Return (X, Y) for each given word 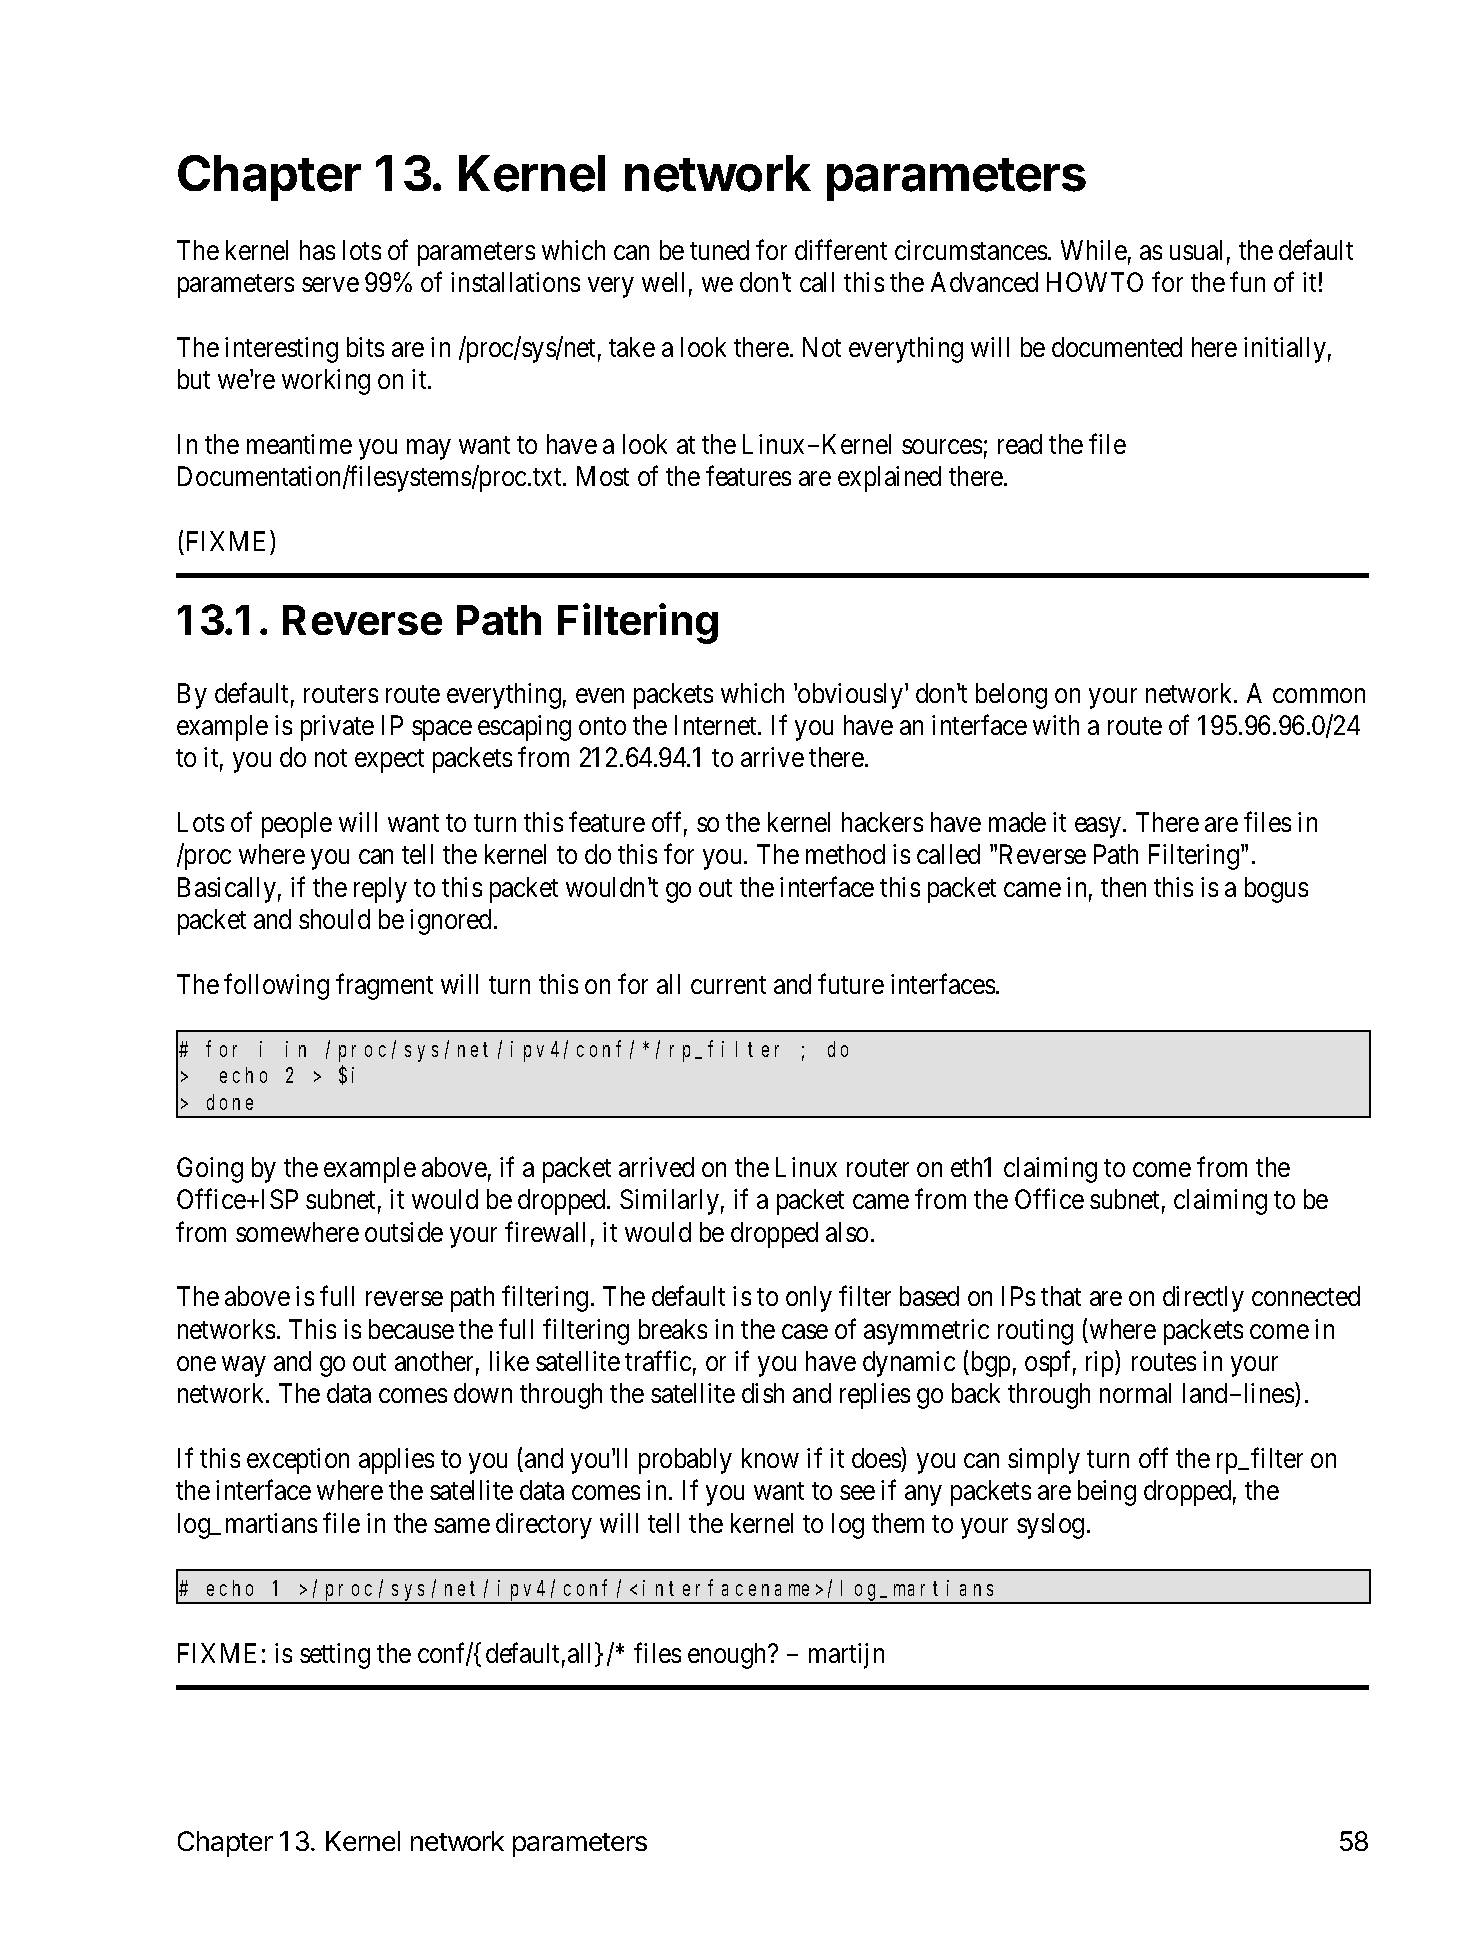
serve (330, 285)
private (337, 728)
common (1319, 695)
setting (335, 1656)
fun (1247, 282)
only (809, 1299)
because (411, 1329)
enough (728, 1656)
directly (1203, 1299)
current (728, 985)
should (334, 919)
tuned (719, 250)
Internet (717, 725)
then (1123, 887)
